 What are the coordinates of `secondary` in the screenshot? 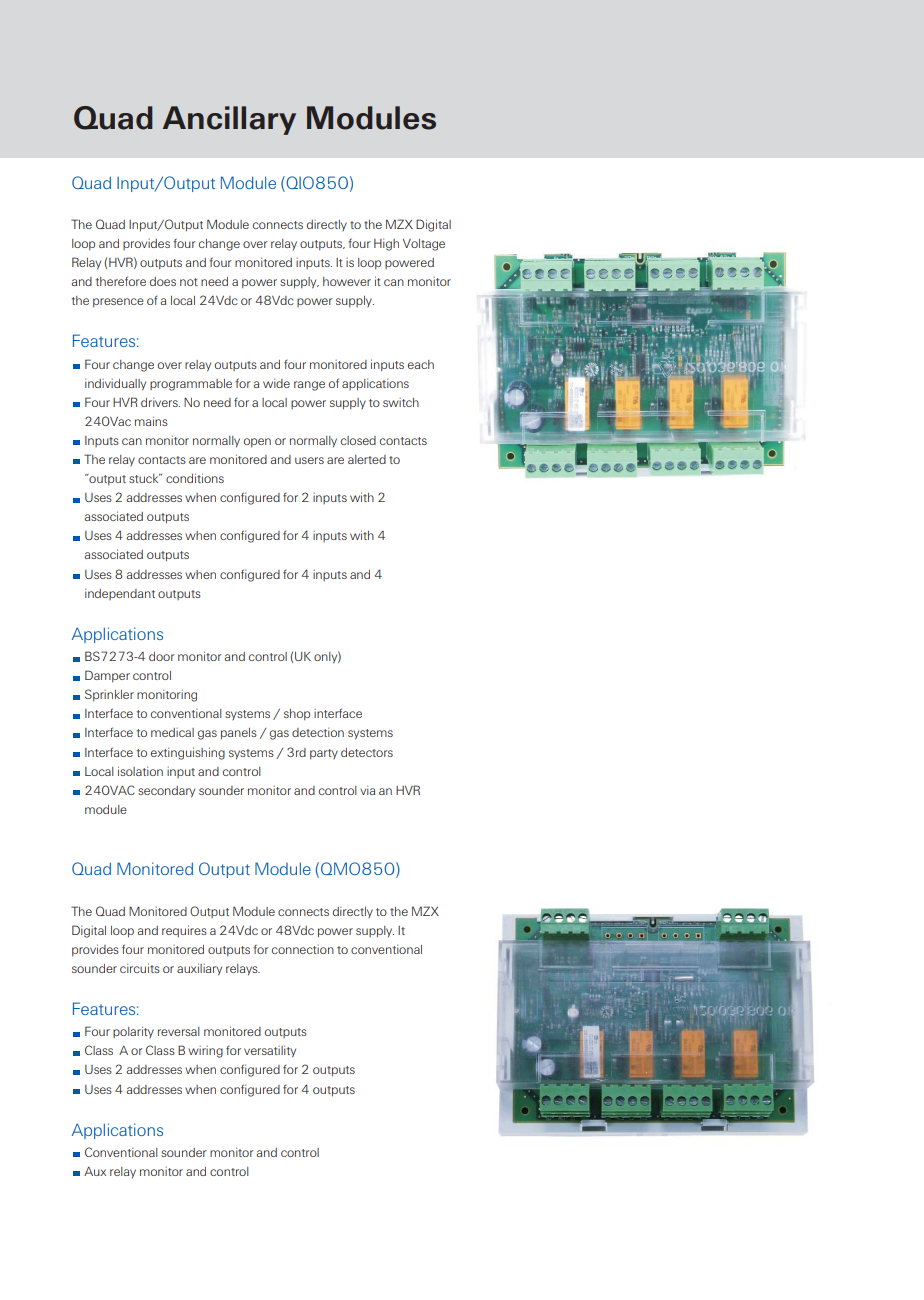 It's located at (166, 792).
